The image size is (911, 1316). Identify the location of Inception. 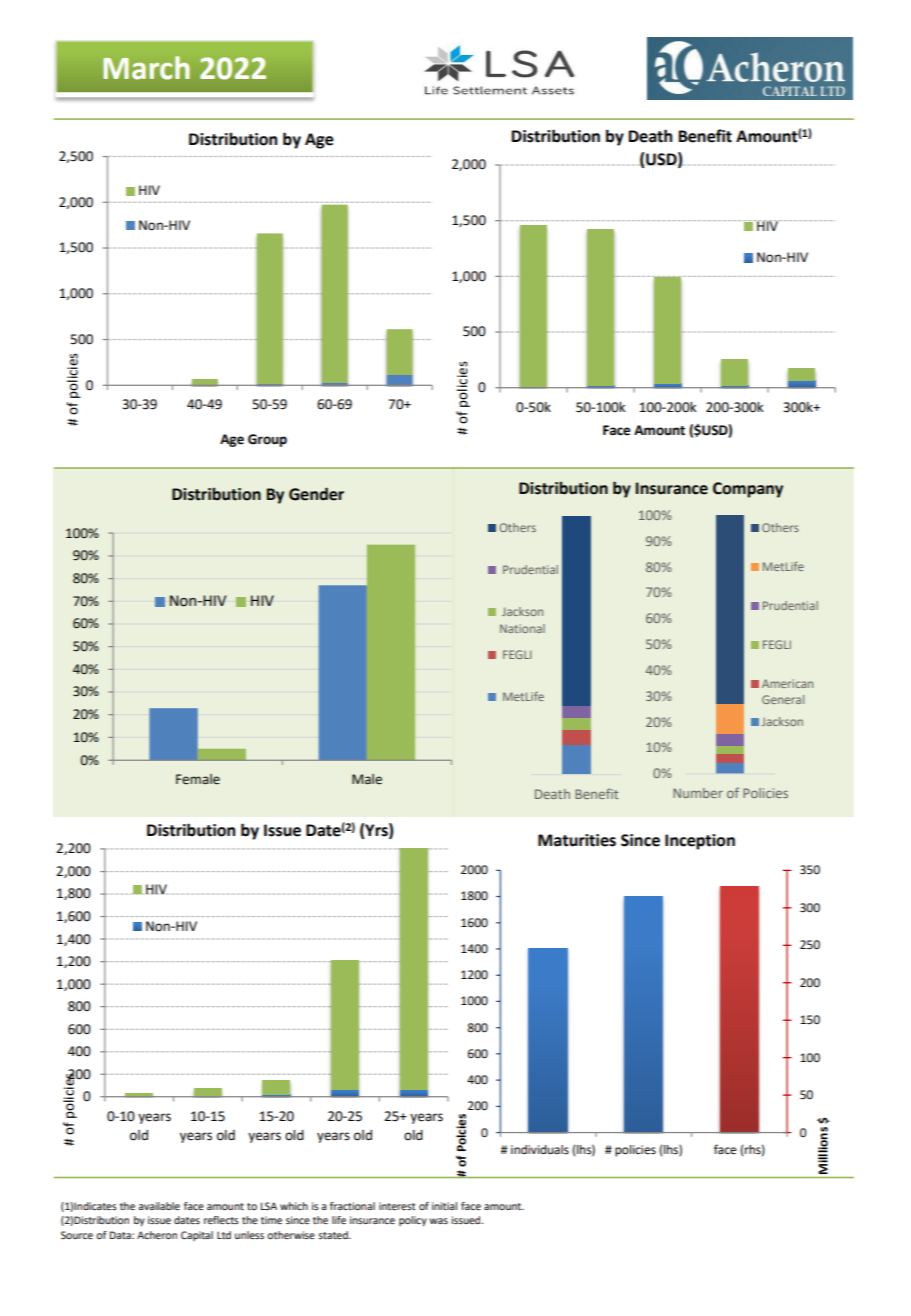
(700, 842).
